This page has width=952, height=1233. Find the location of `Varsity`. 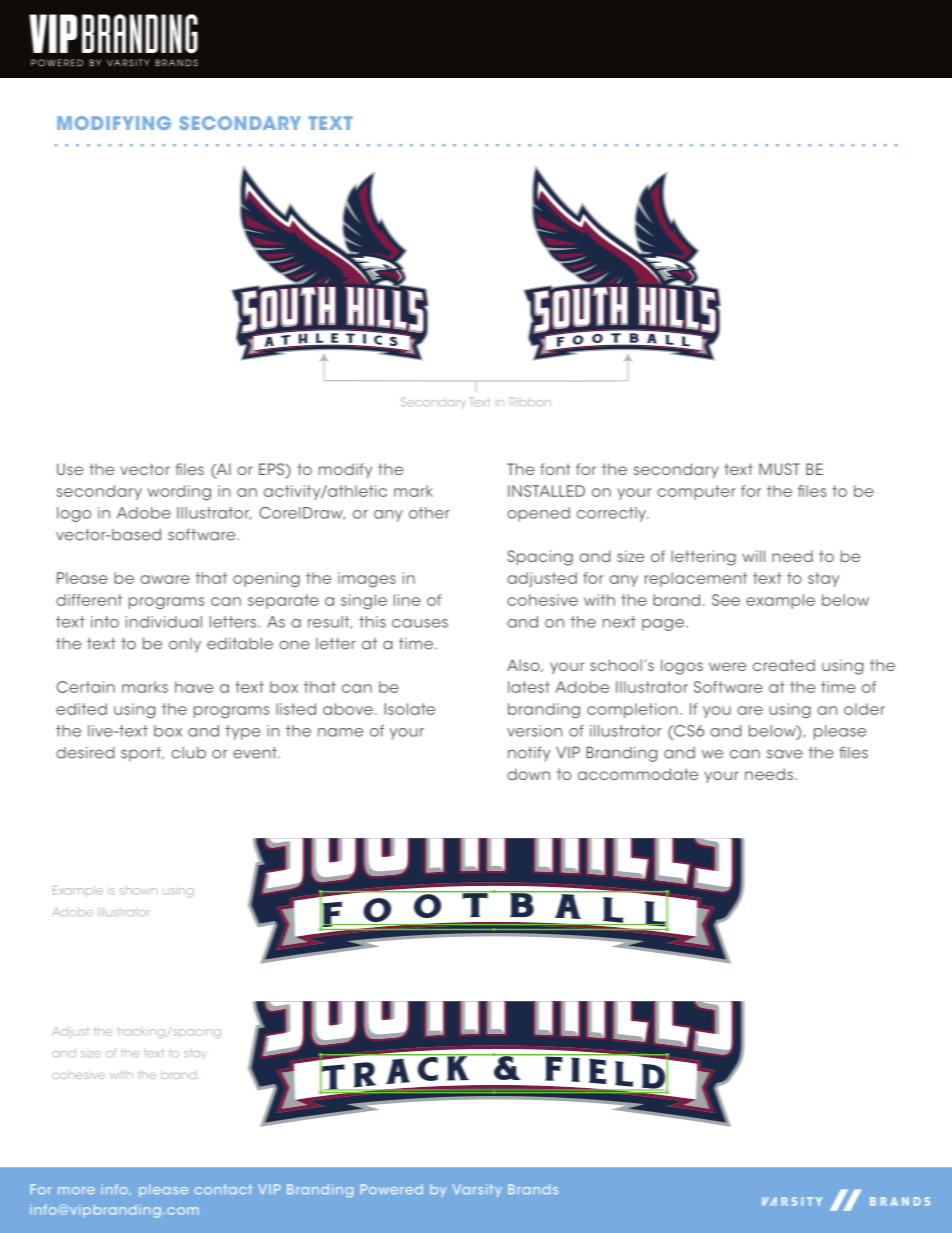

Varsity is located at coordinates (477, 1190).
